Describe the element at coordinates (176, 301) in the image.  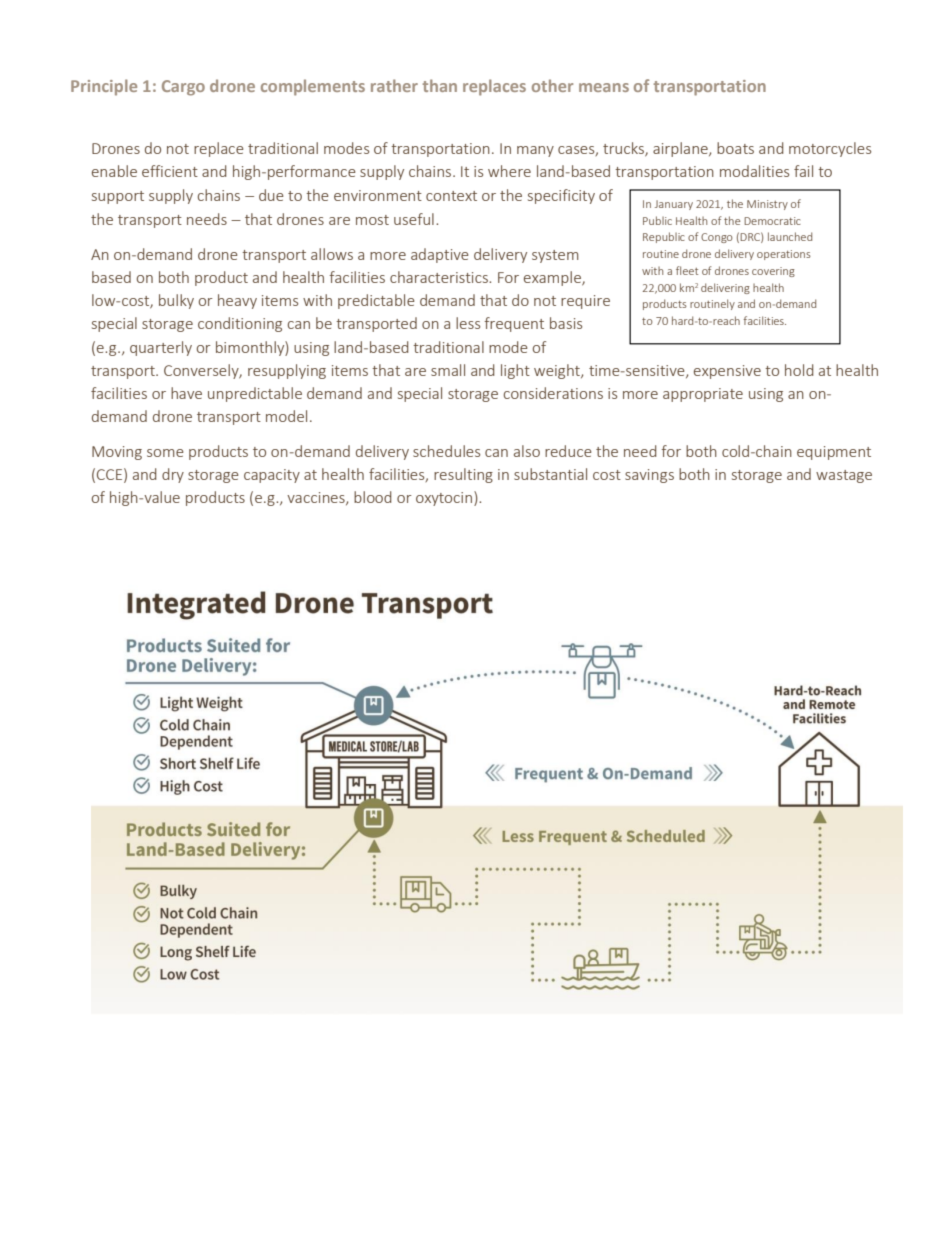
I see `bulky` at that location.
